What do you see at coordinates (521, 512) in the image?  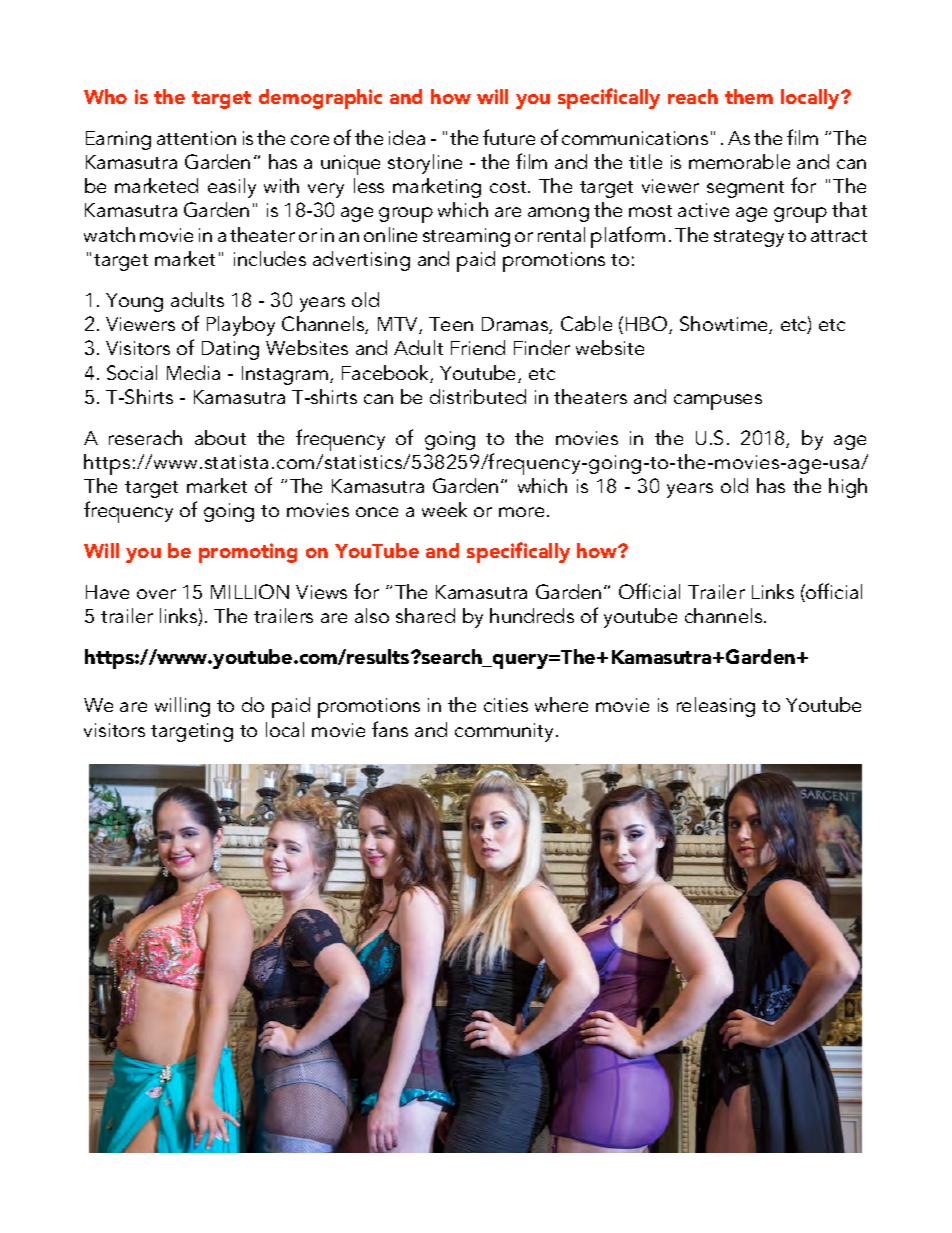 I see `more` at bounding box center [521, 512].
